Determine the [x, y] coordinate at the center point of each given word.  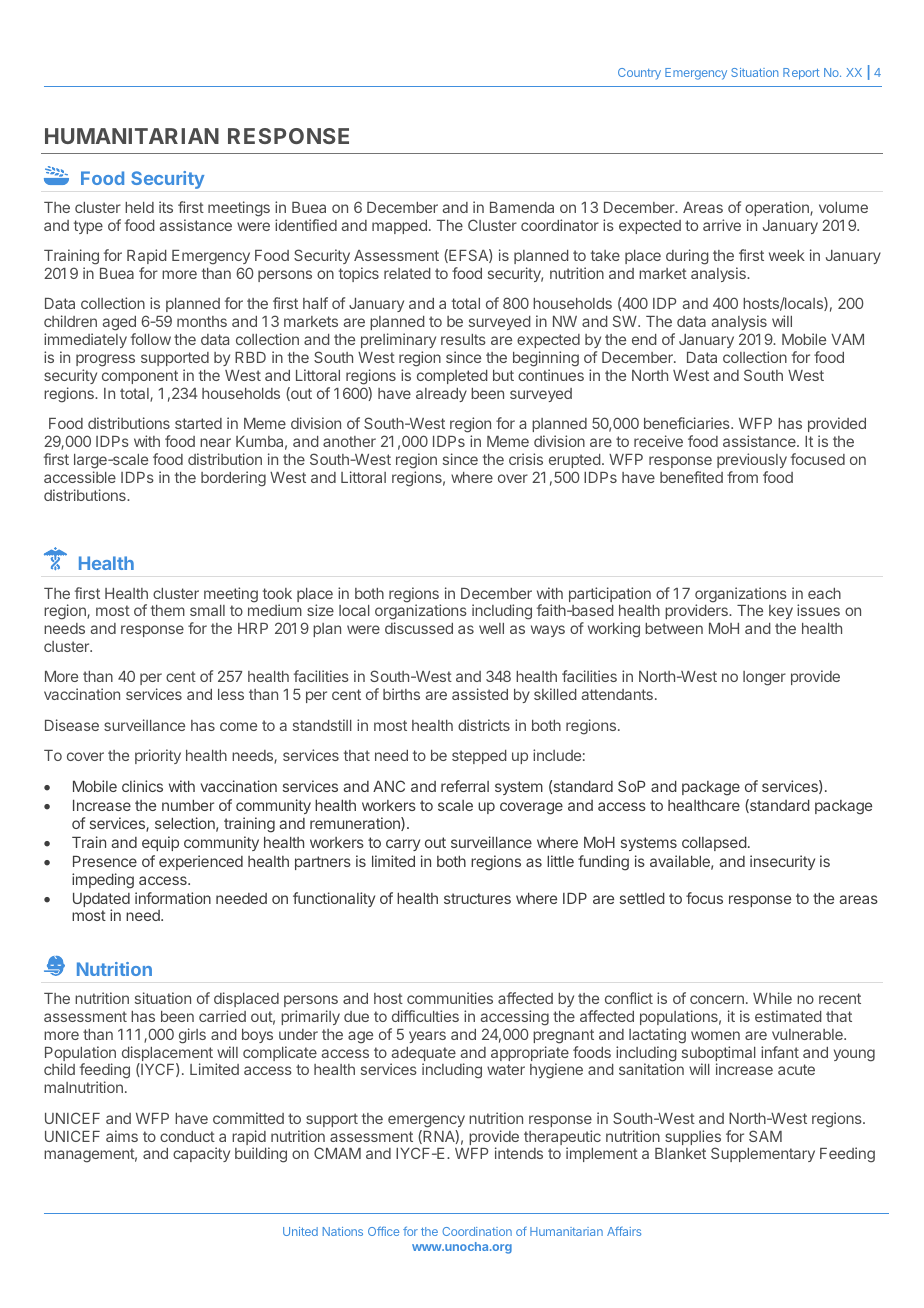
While [772, 998]
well [491, 628]
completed [452, 377]
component [140, 377]
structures [477, 898]
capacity [201, 1154]
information [173, 898]
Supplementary [763, 1154]
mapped [399, 227]
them [168, 610]
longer [764, 678]
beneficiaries [688, 423]
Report [801, 74]
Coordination [477, 1231]
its [166, 207]
